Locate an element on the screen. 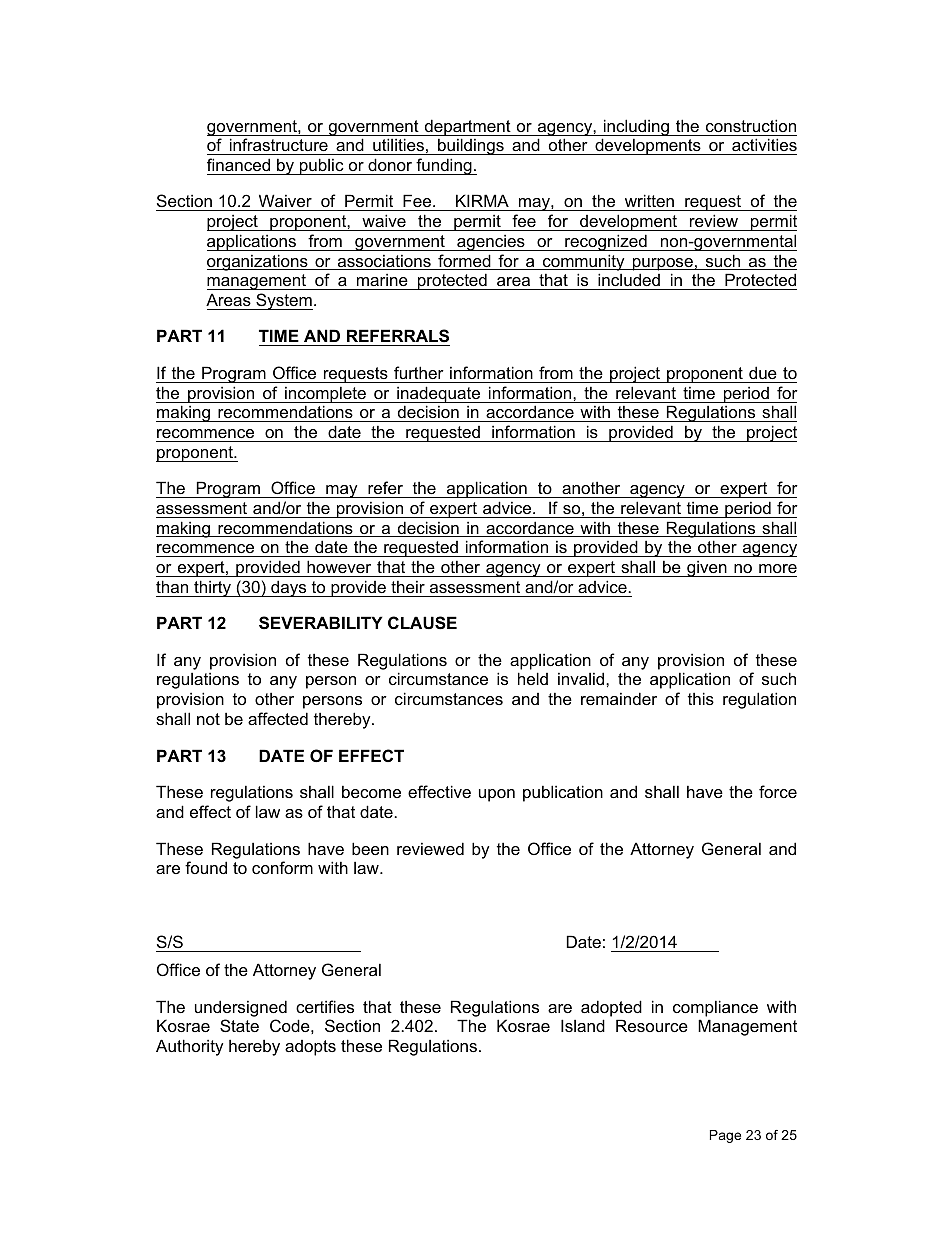 The image size is (952, 1233). compliance is located at coordinates (715, 1008).
